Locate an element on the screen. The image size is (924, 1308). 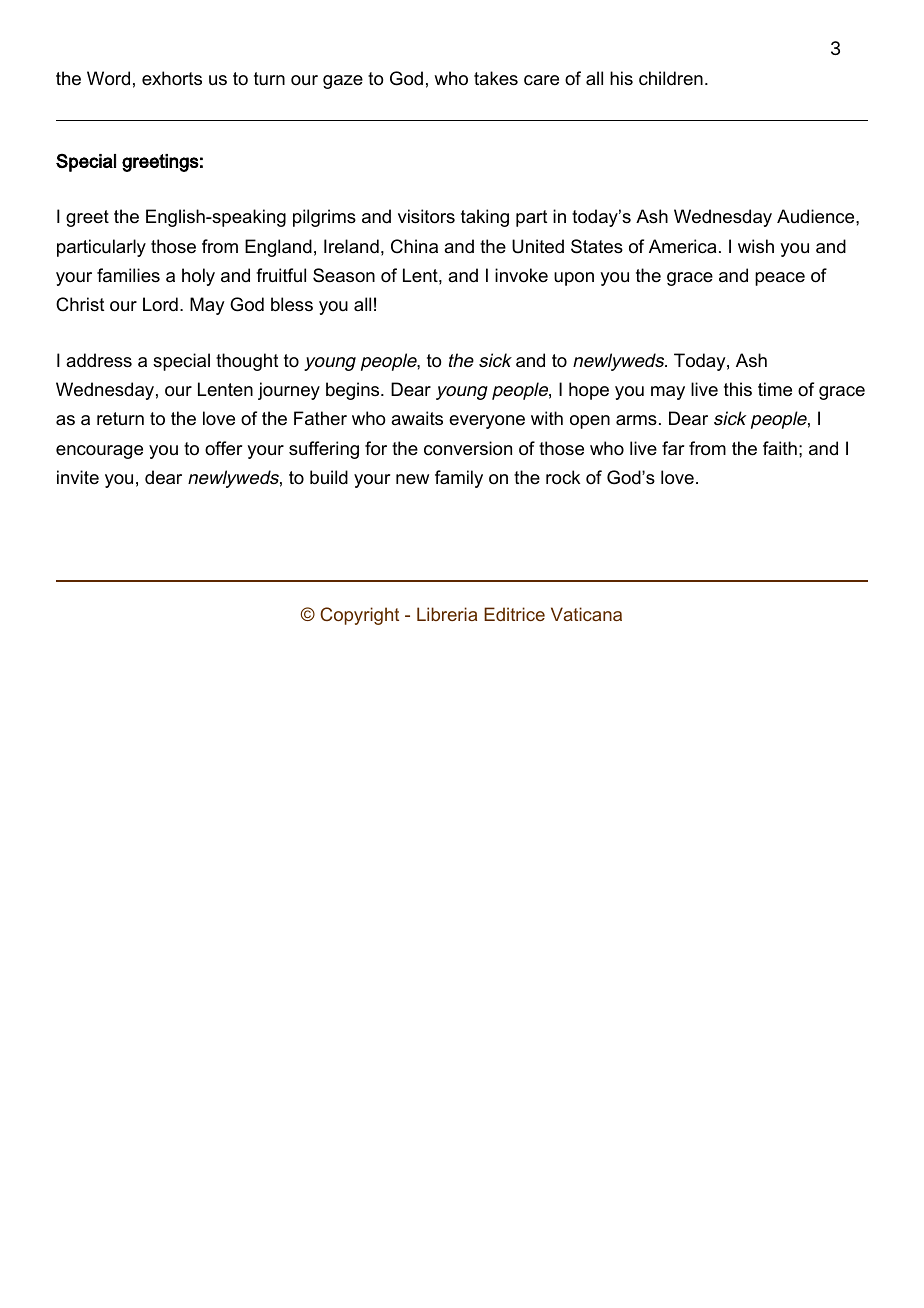
children is located at coordinates (671, 78).
